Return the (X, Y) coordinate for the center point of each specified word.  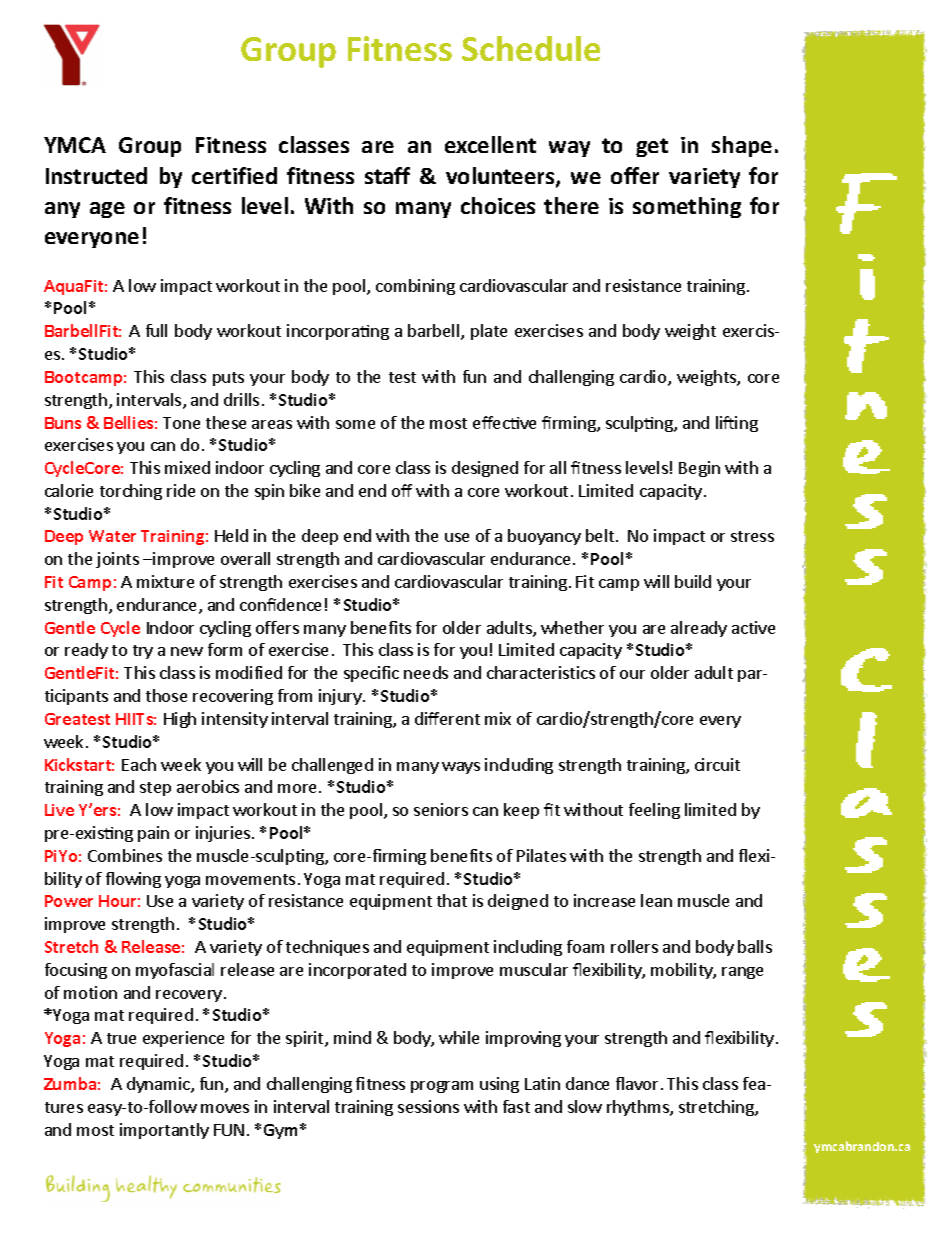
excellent (490, 144)
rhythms (639, 1108)
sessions (428, 1106)
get (652, 147)
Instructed (96, 175)
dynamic (159, 1085)
